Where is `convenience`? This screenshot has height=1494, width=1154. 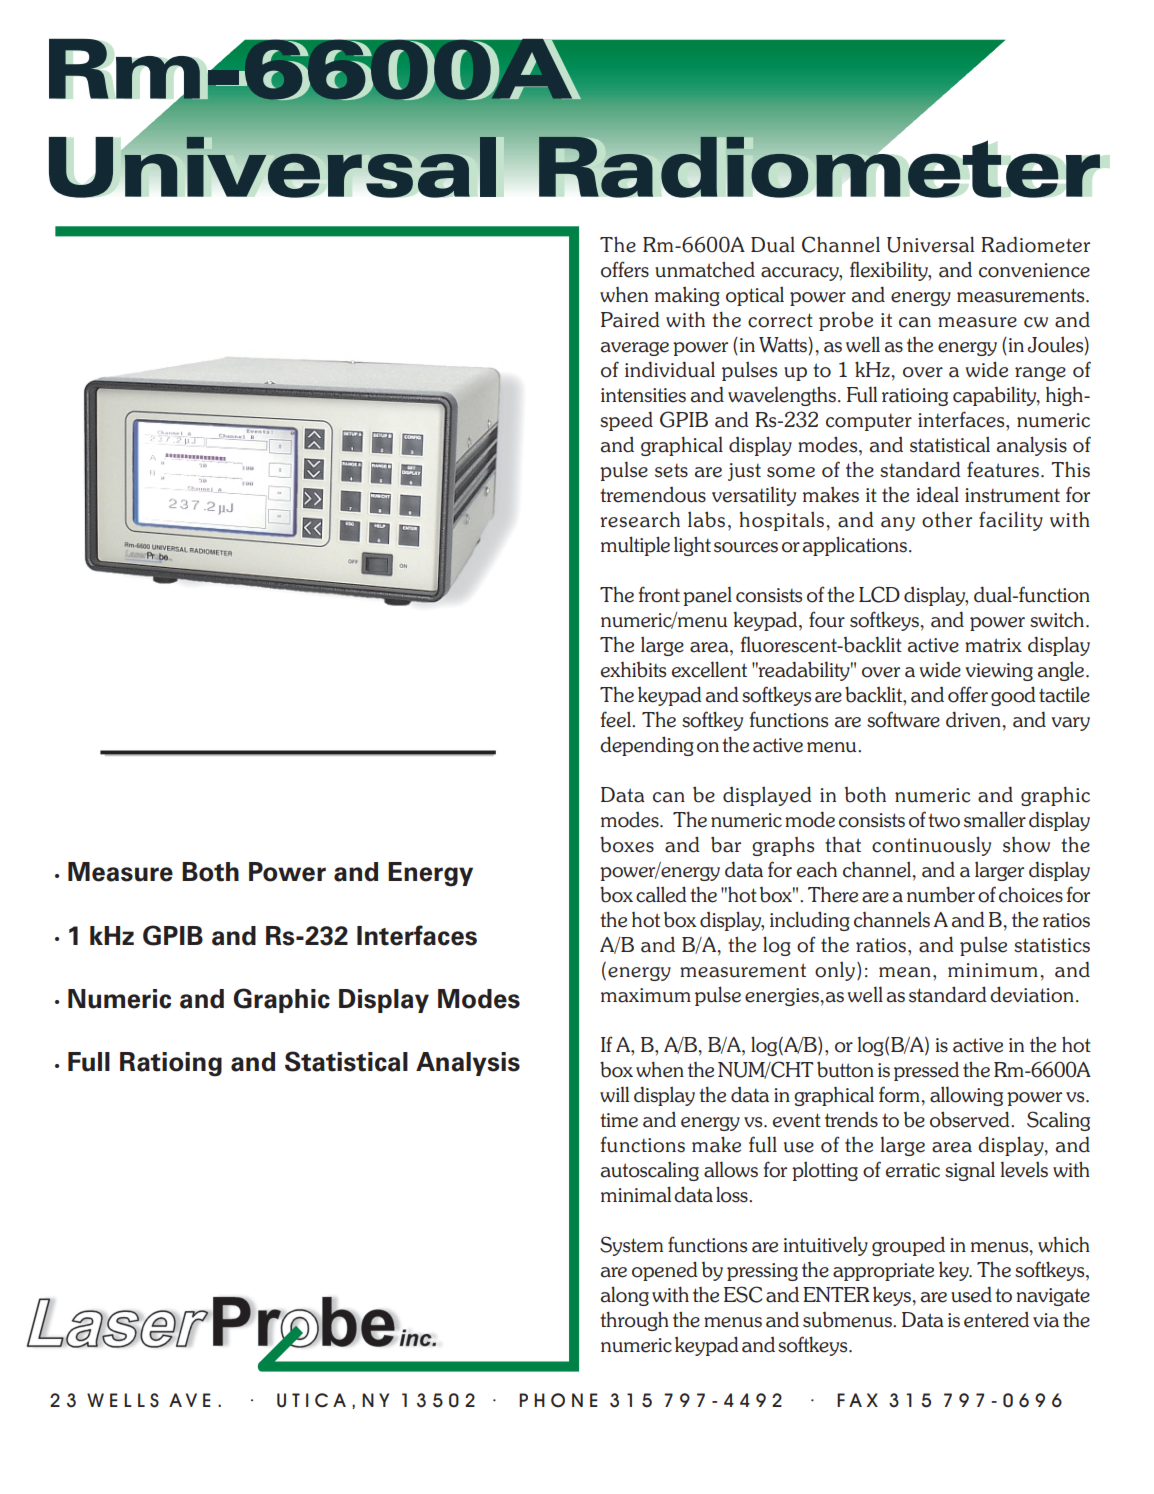
convenience is located at coordinates (1034, 270).
